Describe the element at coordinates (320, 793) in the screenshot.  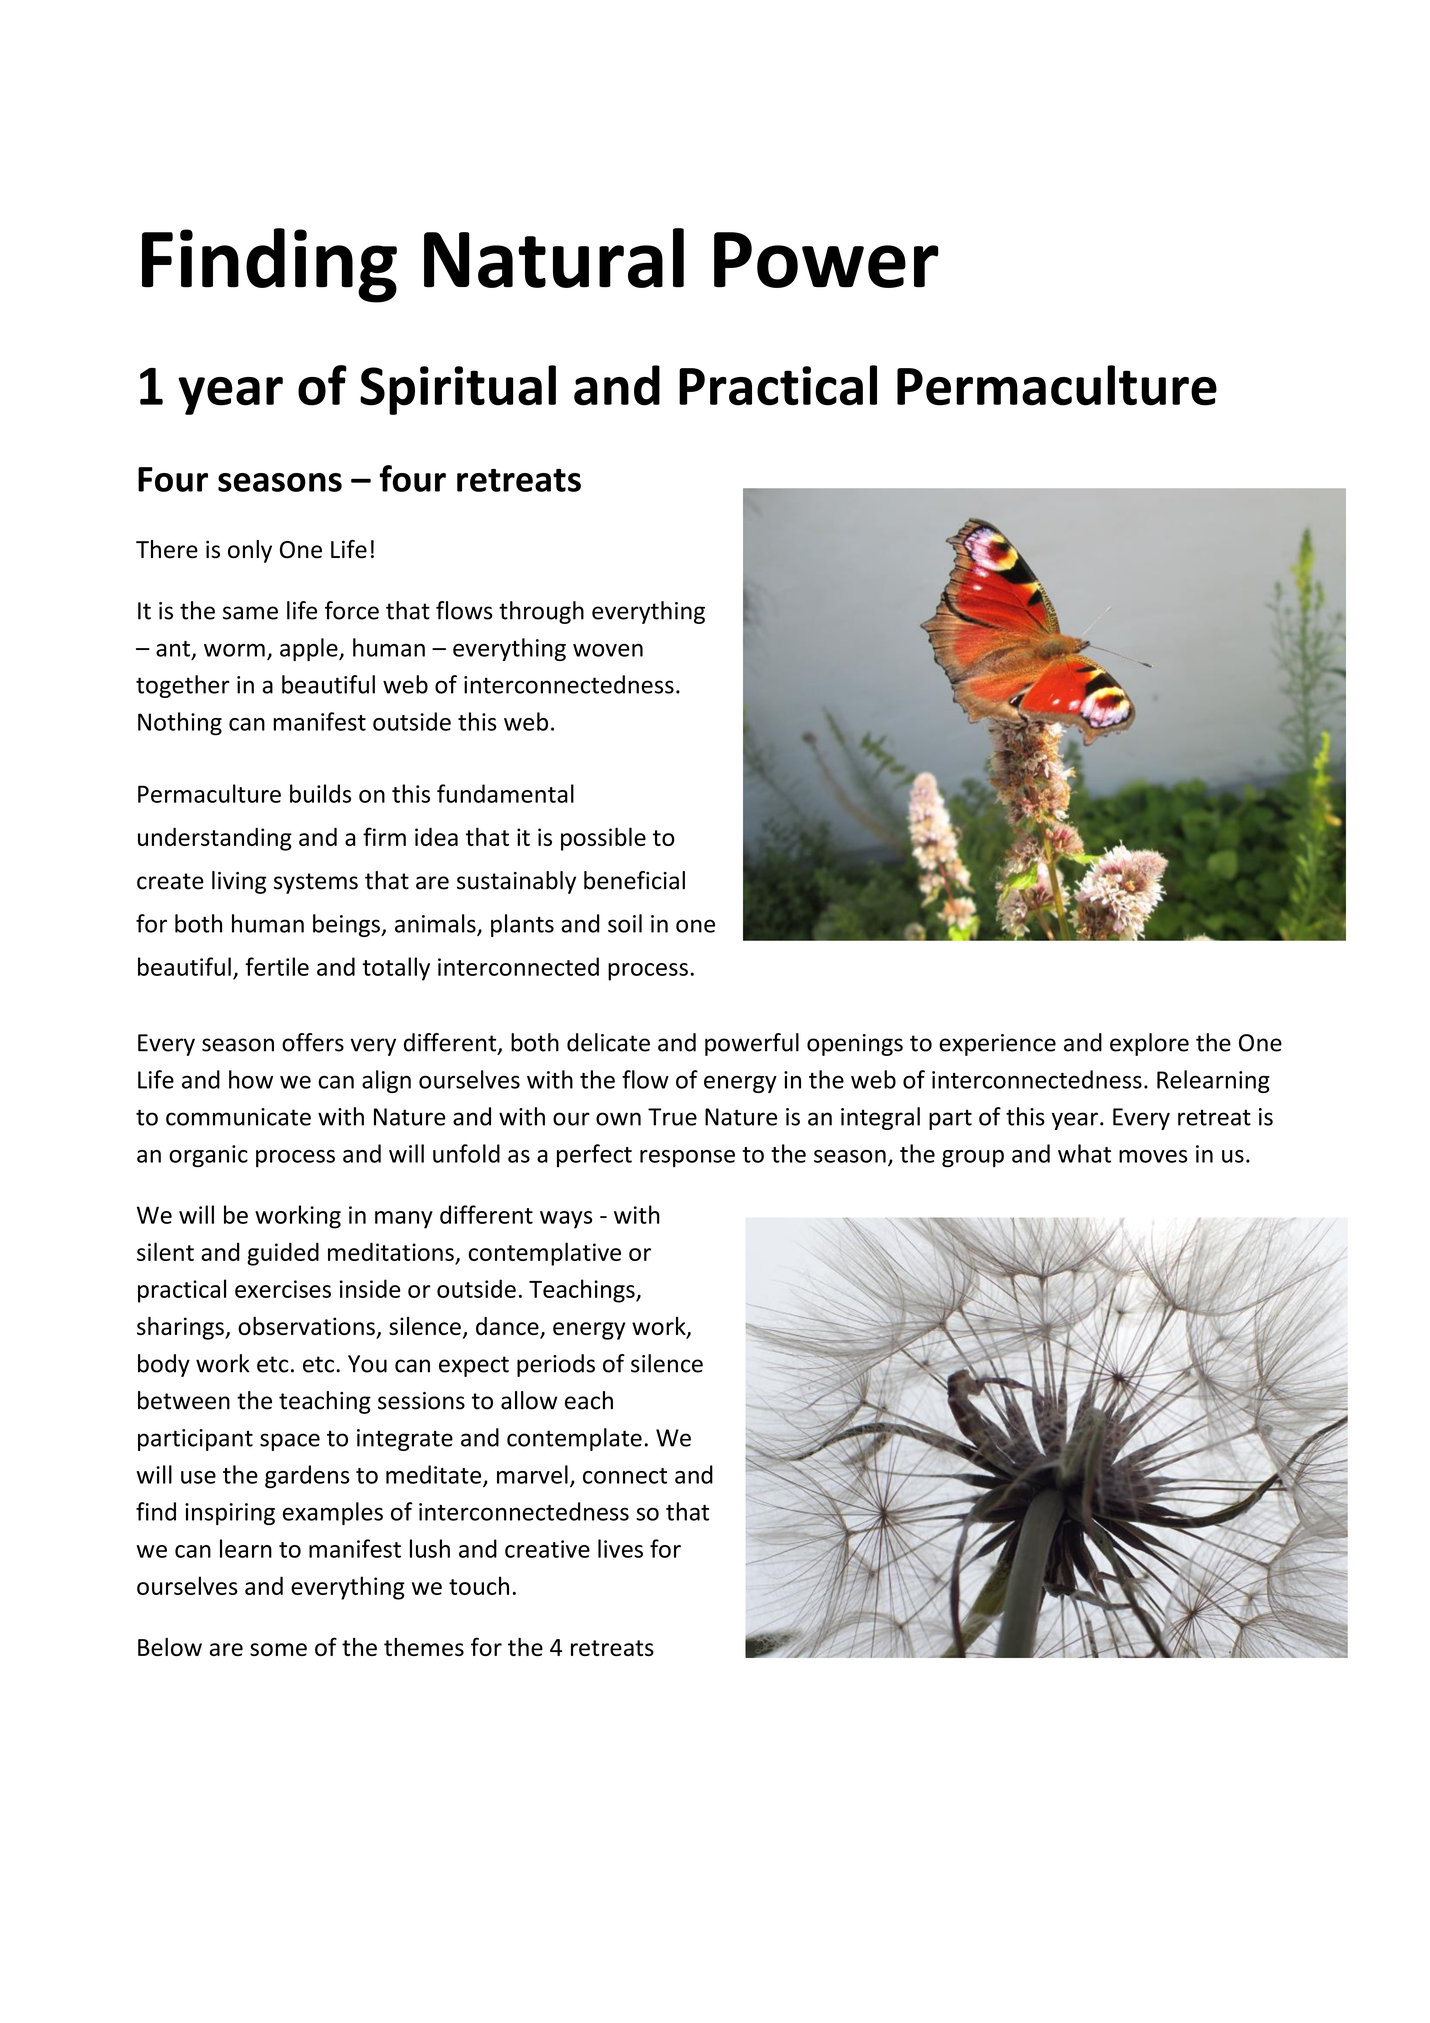
I see `builds` at that location.
